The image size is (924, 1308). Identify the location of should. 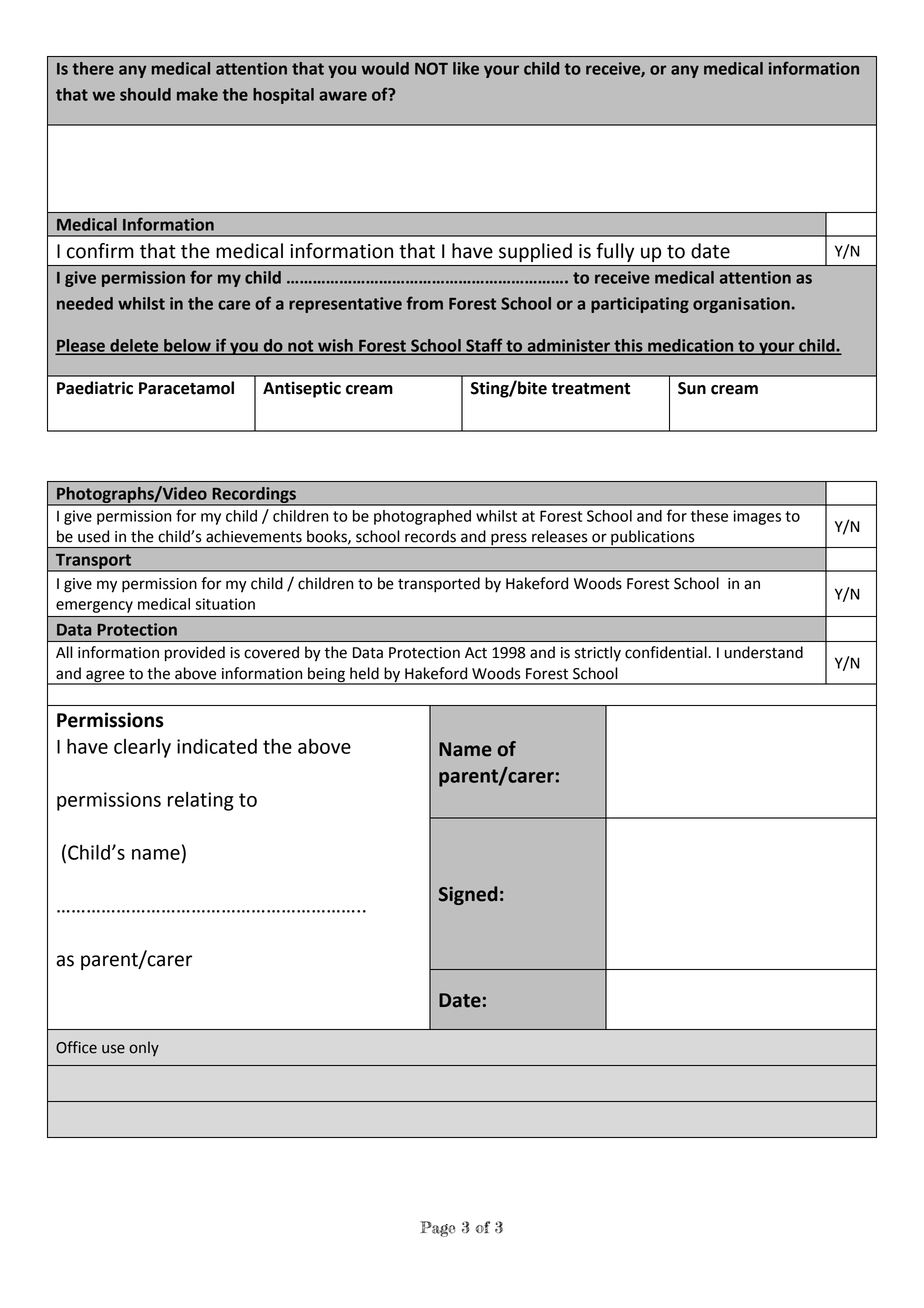
(145, 94).
